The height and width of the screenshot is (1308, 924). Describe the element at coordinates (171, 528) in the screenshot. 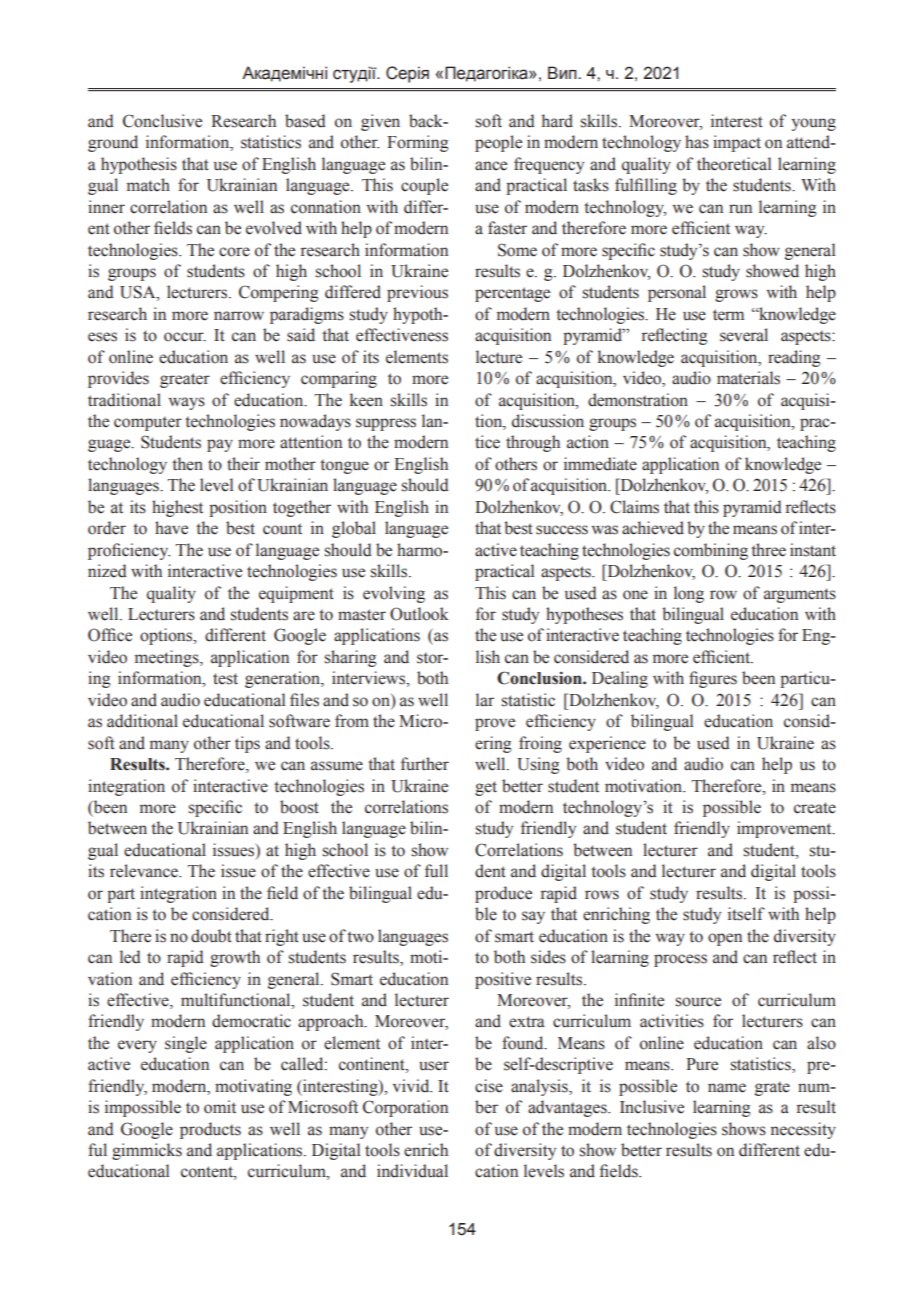

I see `have` at that location.
